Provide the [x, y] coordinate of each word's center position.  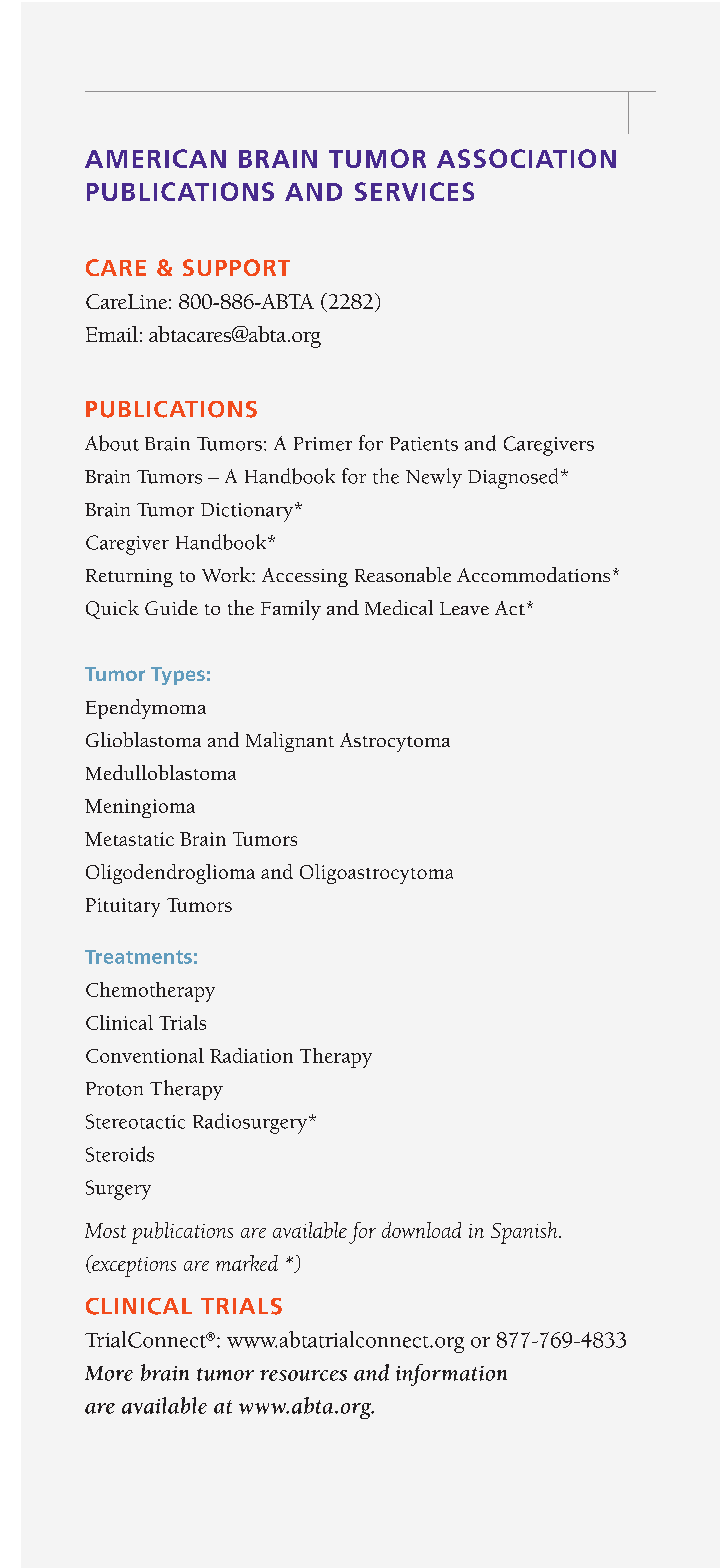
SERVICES [414, 191]
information [451, 1375]
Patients [424, 444]
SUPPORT [236, 267]
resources [303, 1375]
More [109, 1373]
